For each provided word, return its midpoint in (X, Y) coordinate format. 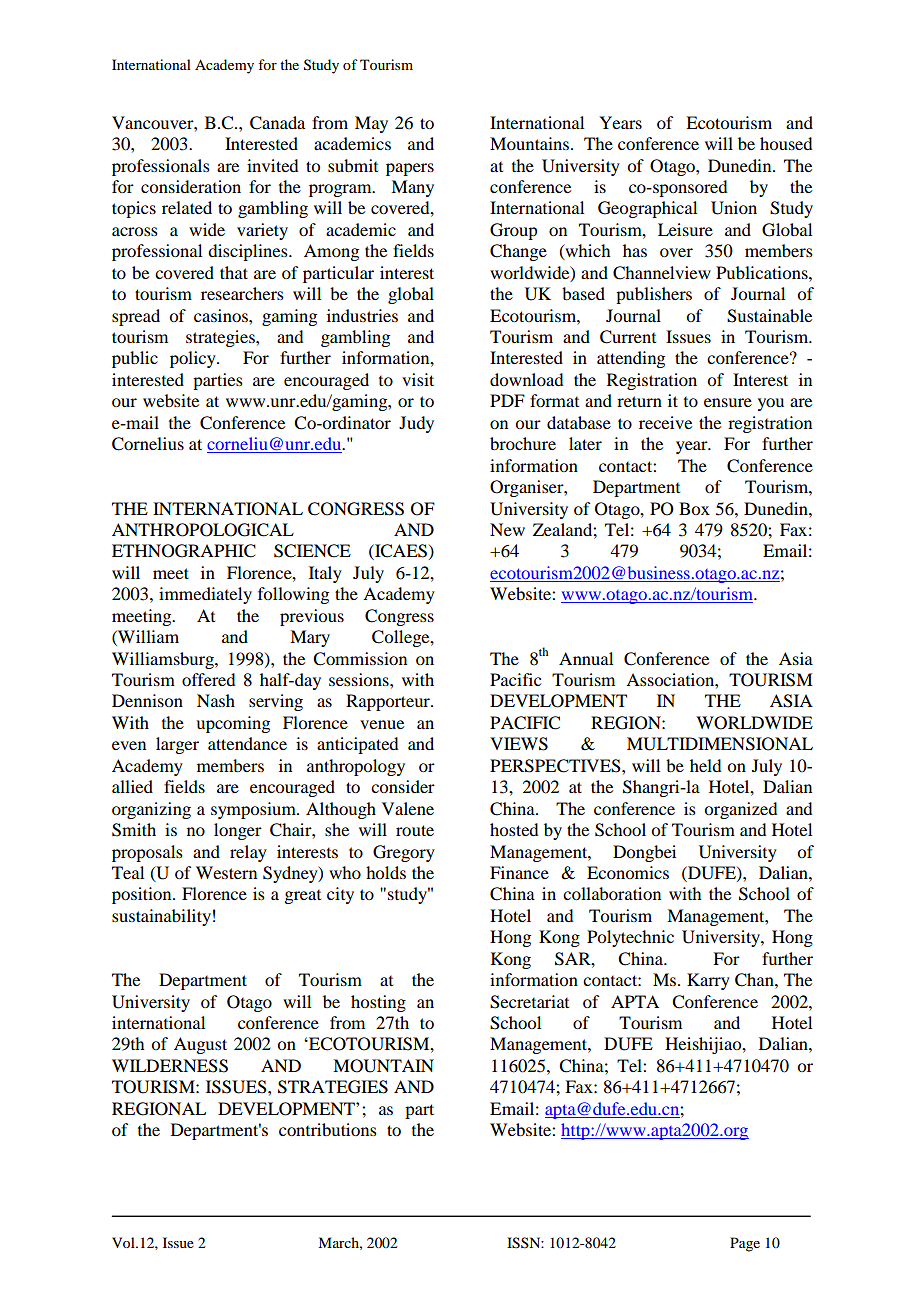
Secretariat (529, 1002)
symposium (254, 810)
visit (418, 379)
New (507, 529)
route (415, 830)
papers (410, 169)
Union (734, 208)
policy (194, 359)
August (200, 1045)
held (705, 765)
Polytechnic (630, 938)
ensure (728, 402)
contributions (328, 1129)
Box (694, 508)
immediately (205, 595)
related (187, 207)
